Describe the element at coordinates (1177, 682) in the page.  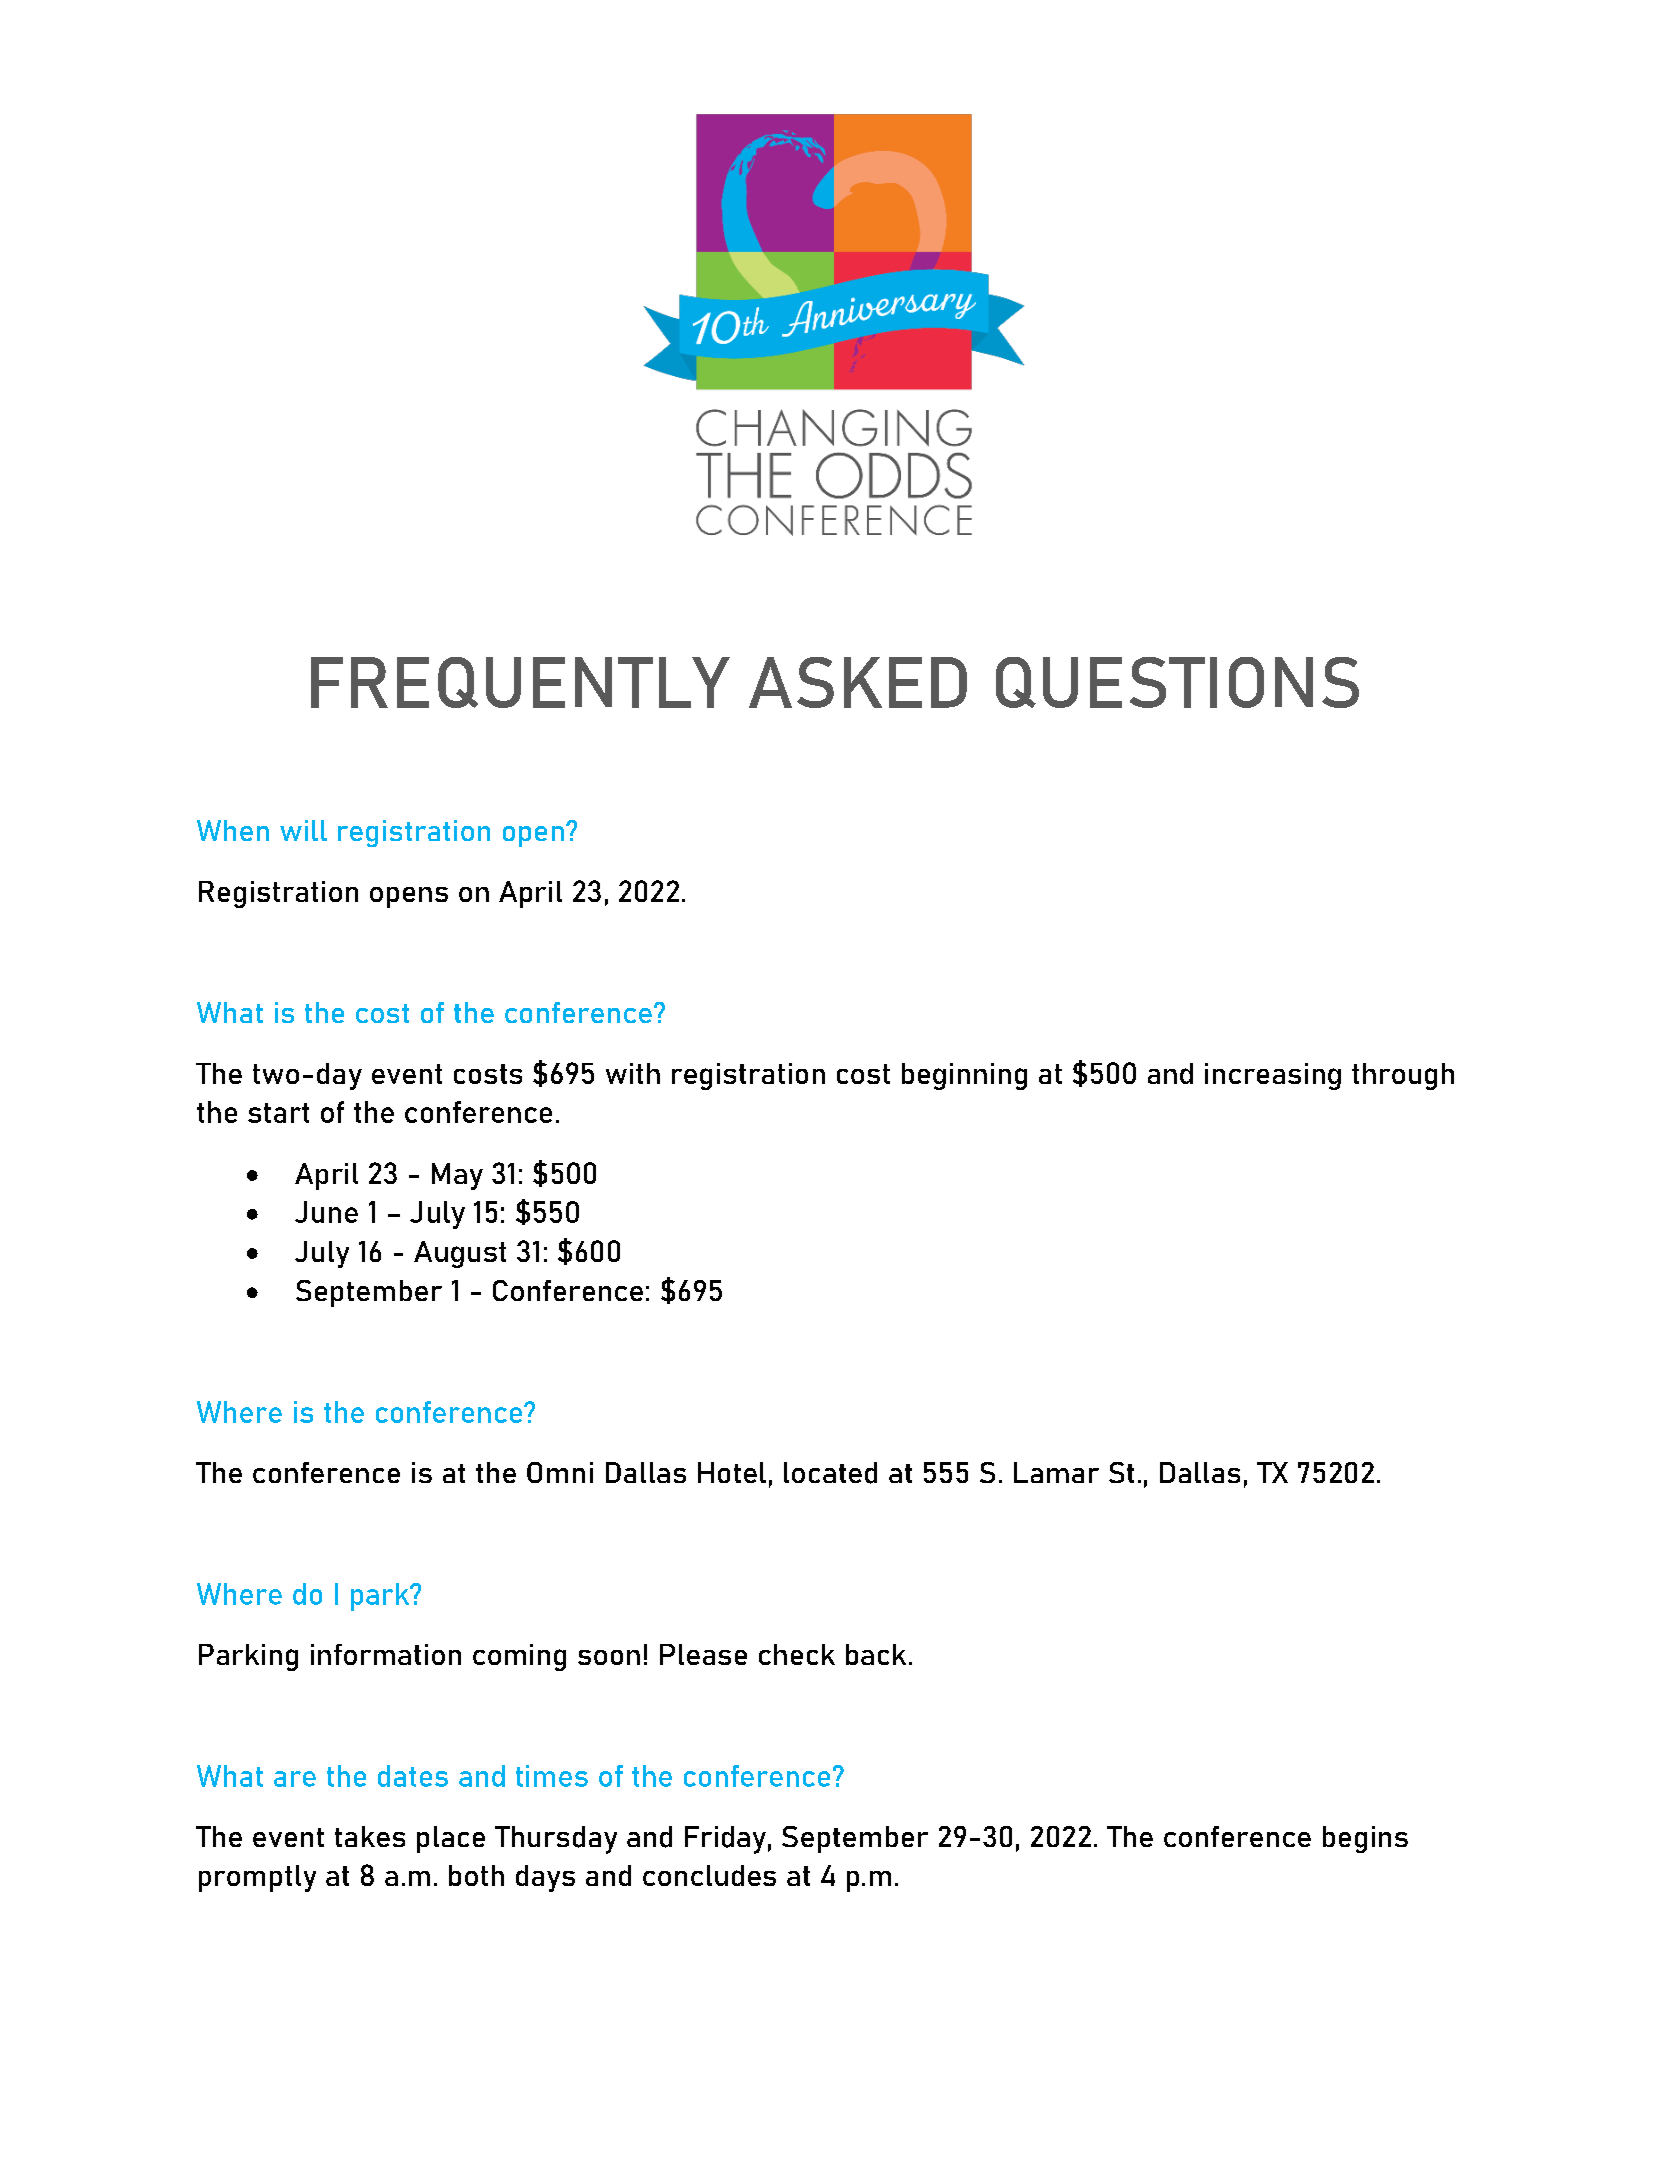
I see `QUESTIONS` at that location.
